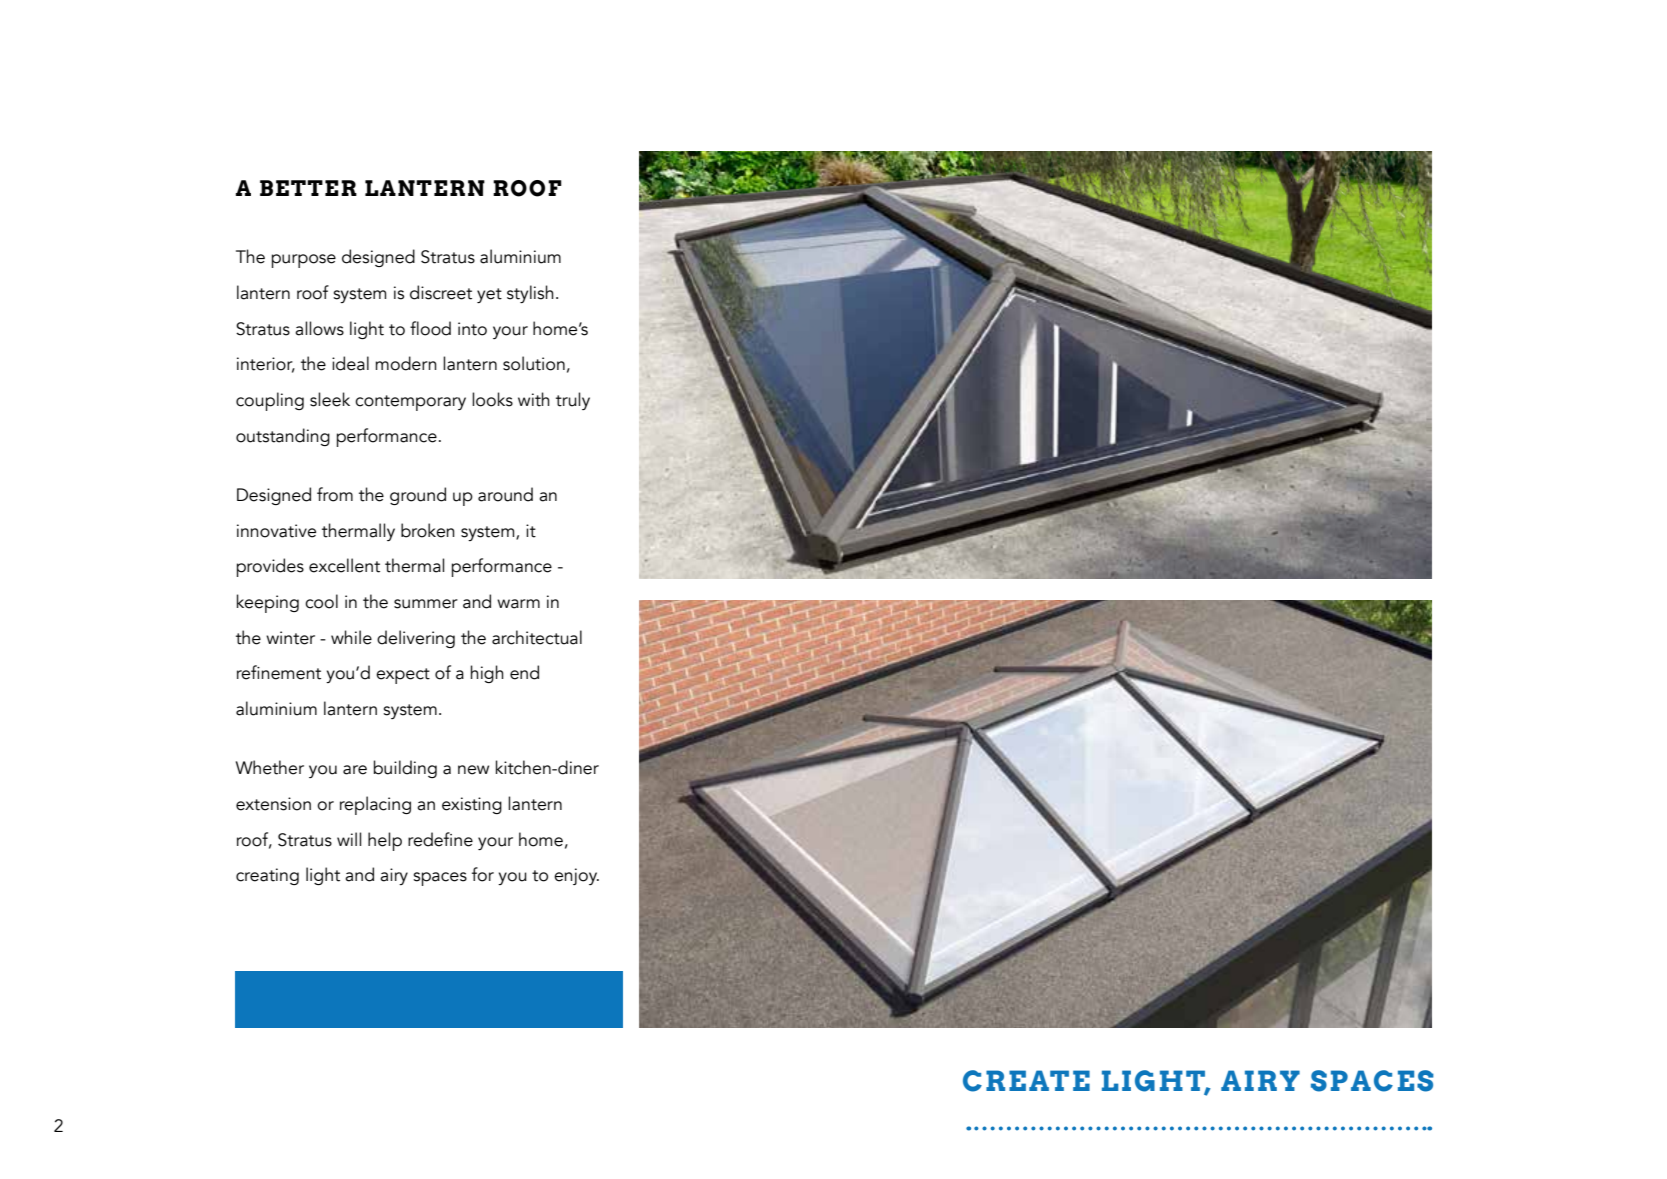 This screenshot has width=1667, height=1179. Describe the element at coordinates (330, 399) in the screenshot. I see `sleek` at that location.
